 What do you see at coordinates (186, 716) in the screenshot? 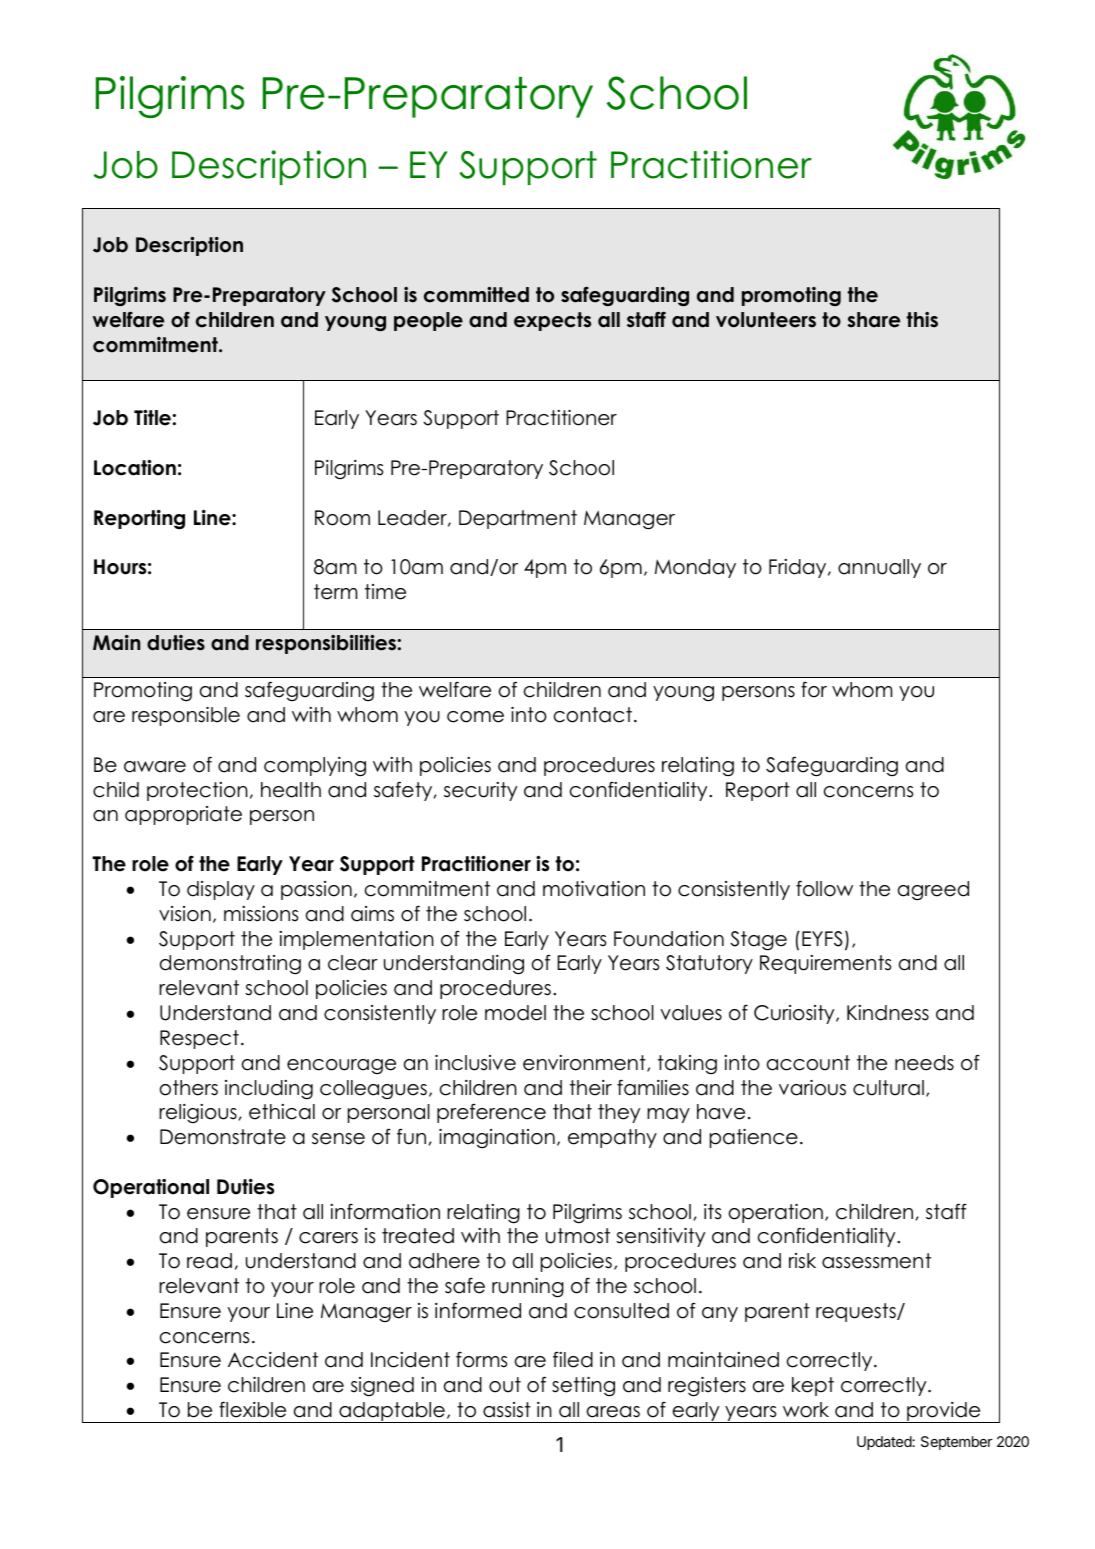
I see `responsible` at bounding box center [186, 716].
